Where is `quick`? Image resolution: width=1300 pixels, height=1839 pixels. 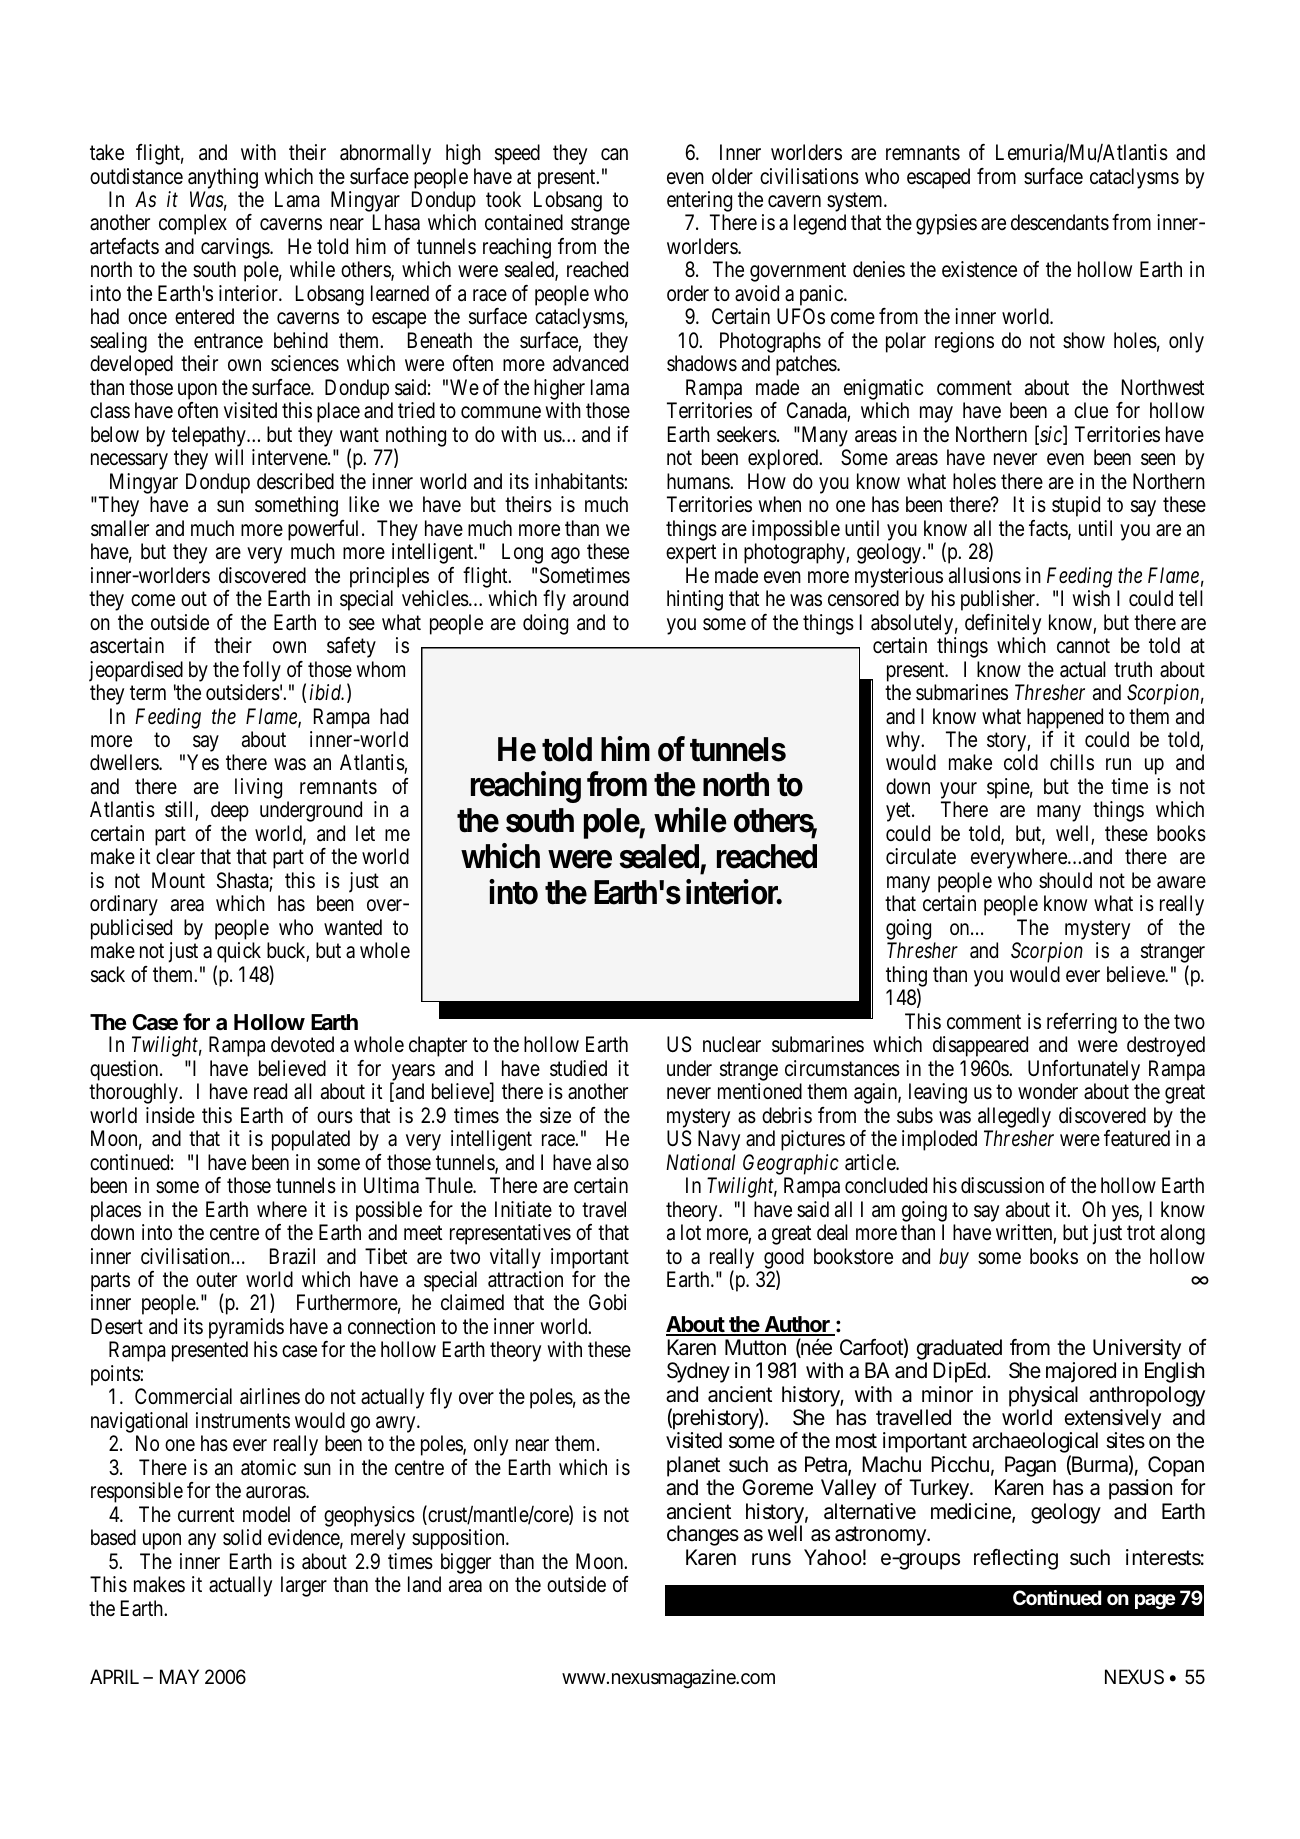 quick is located at coordinates (238, 954).
